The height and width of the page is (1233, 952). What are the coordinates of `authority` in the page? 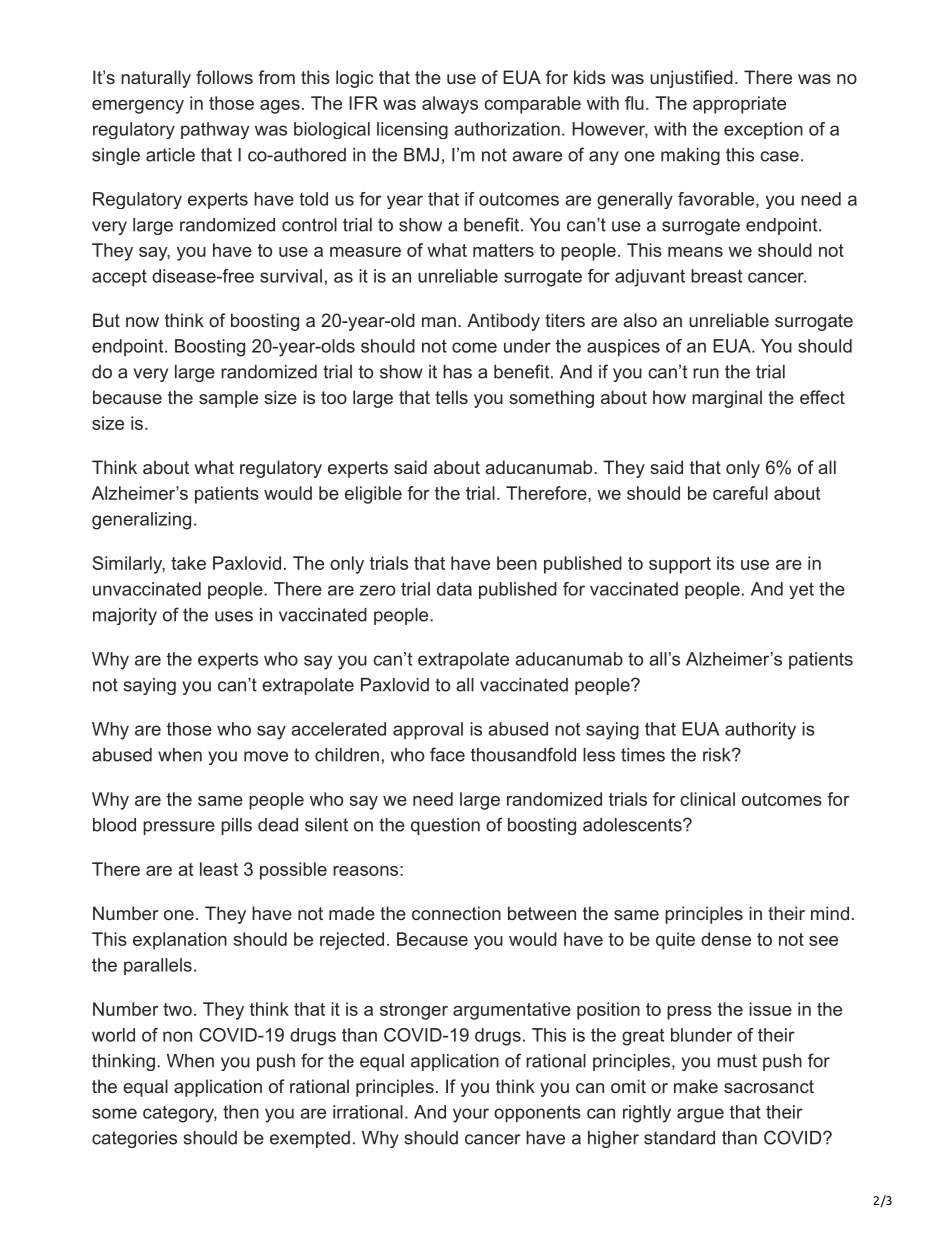 It's located at (760, 731).
